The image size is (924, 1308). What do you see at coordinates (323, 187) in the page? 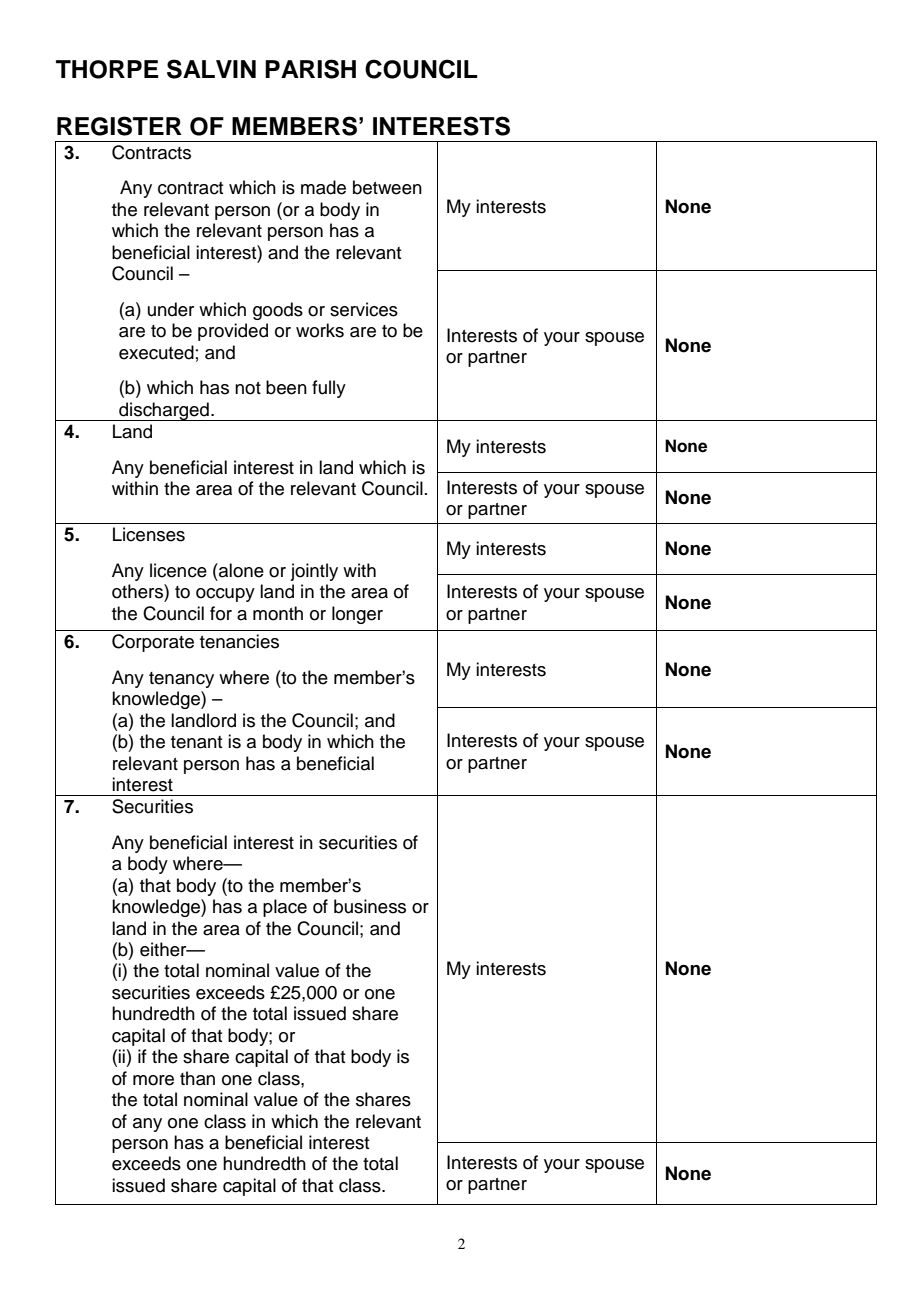
I see `made` at bounding box center [323, 187].
